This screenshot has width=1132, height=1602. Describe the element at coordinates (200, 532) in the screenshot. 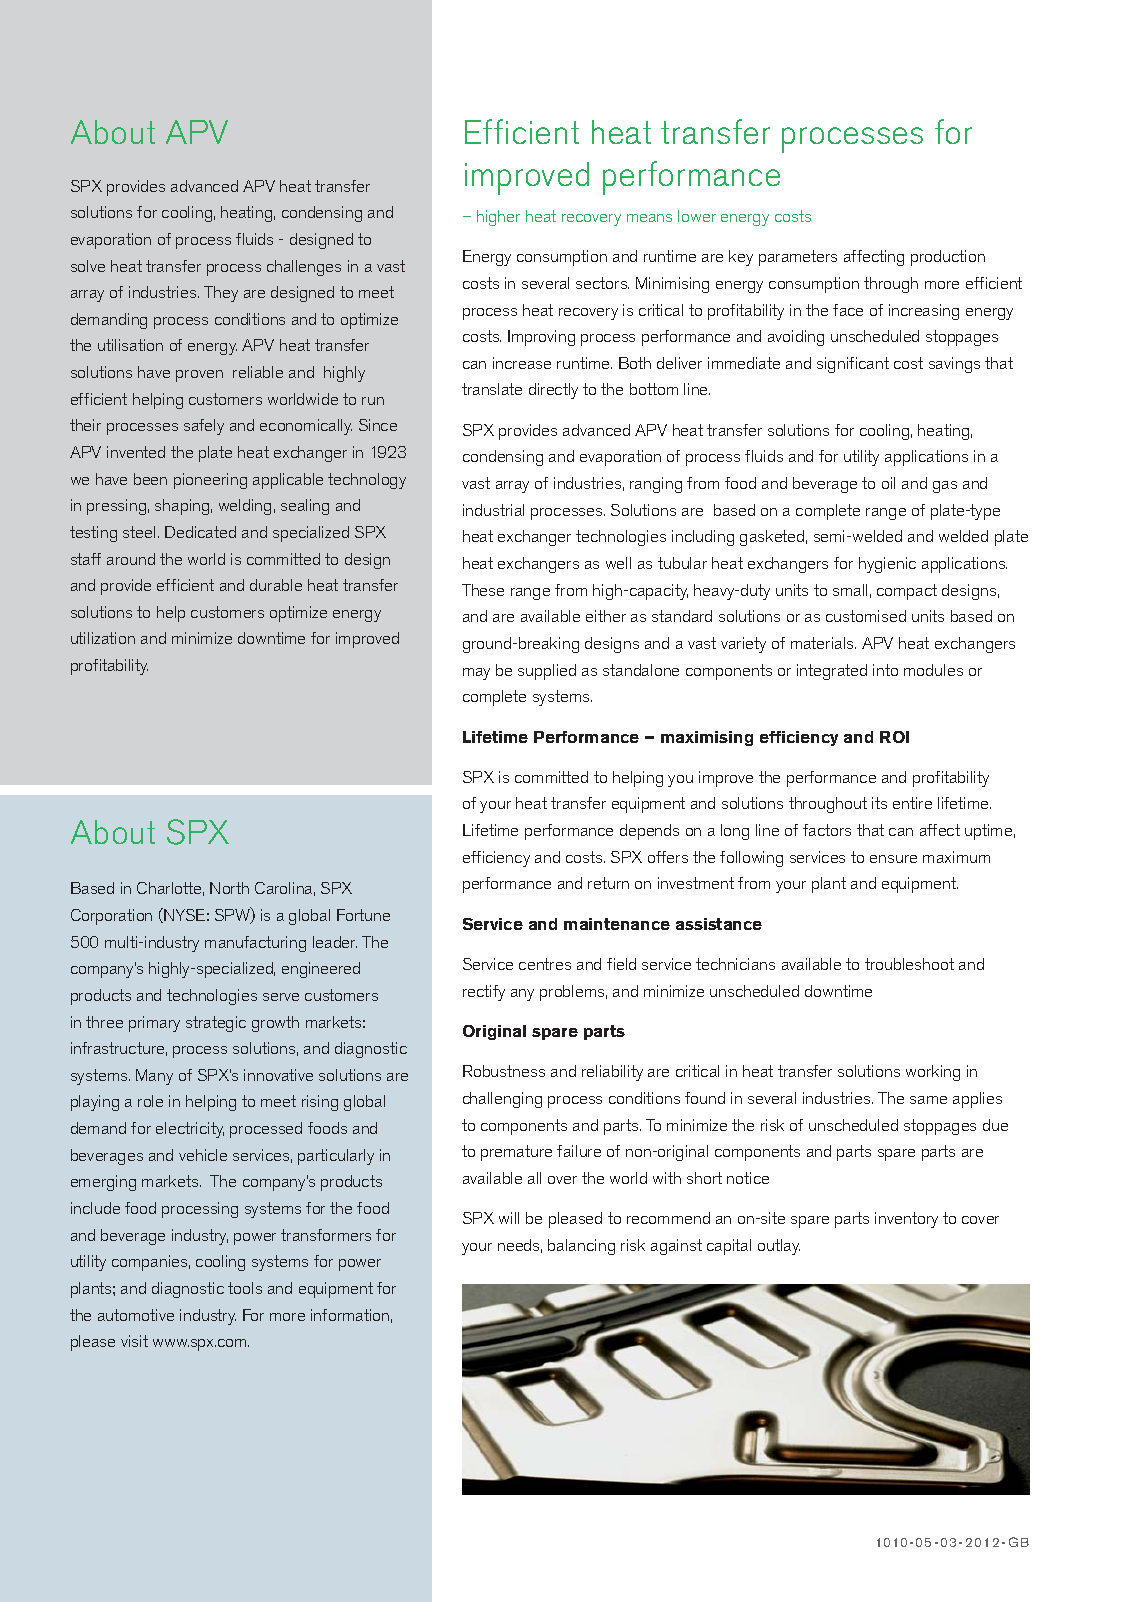

I see `Dedicated` at that location.
